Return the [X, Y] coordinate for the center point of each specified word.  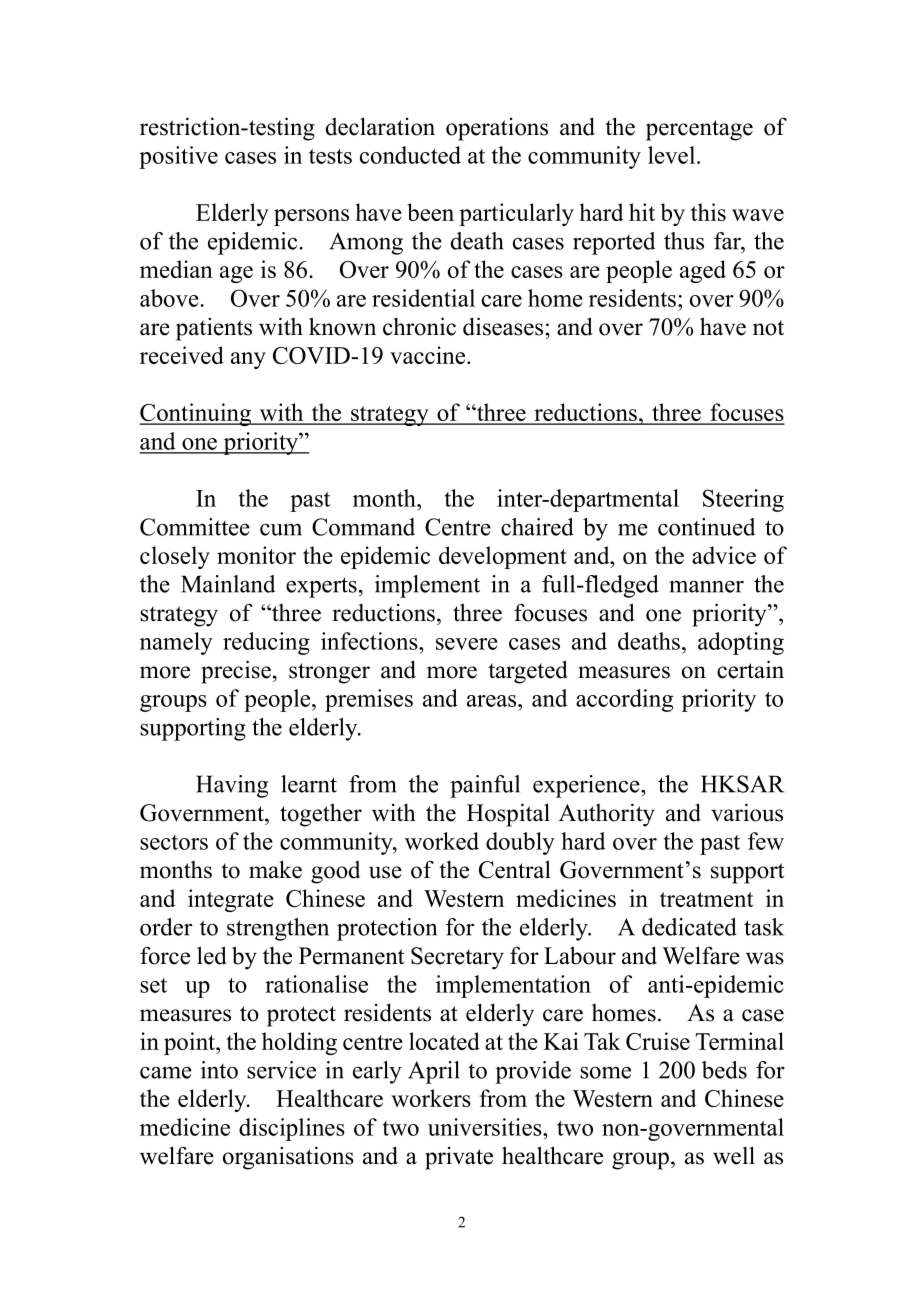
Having [232, 786]
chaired [537, 527]
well [734, 1155]
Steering [743, 500]
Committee [195, 527]
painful [485, 786]
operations [497, 129]
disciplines [292, 1129]
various [747, 812]
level [673, 155]
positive [178, 157]
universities [486, 1127]
